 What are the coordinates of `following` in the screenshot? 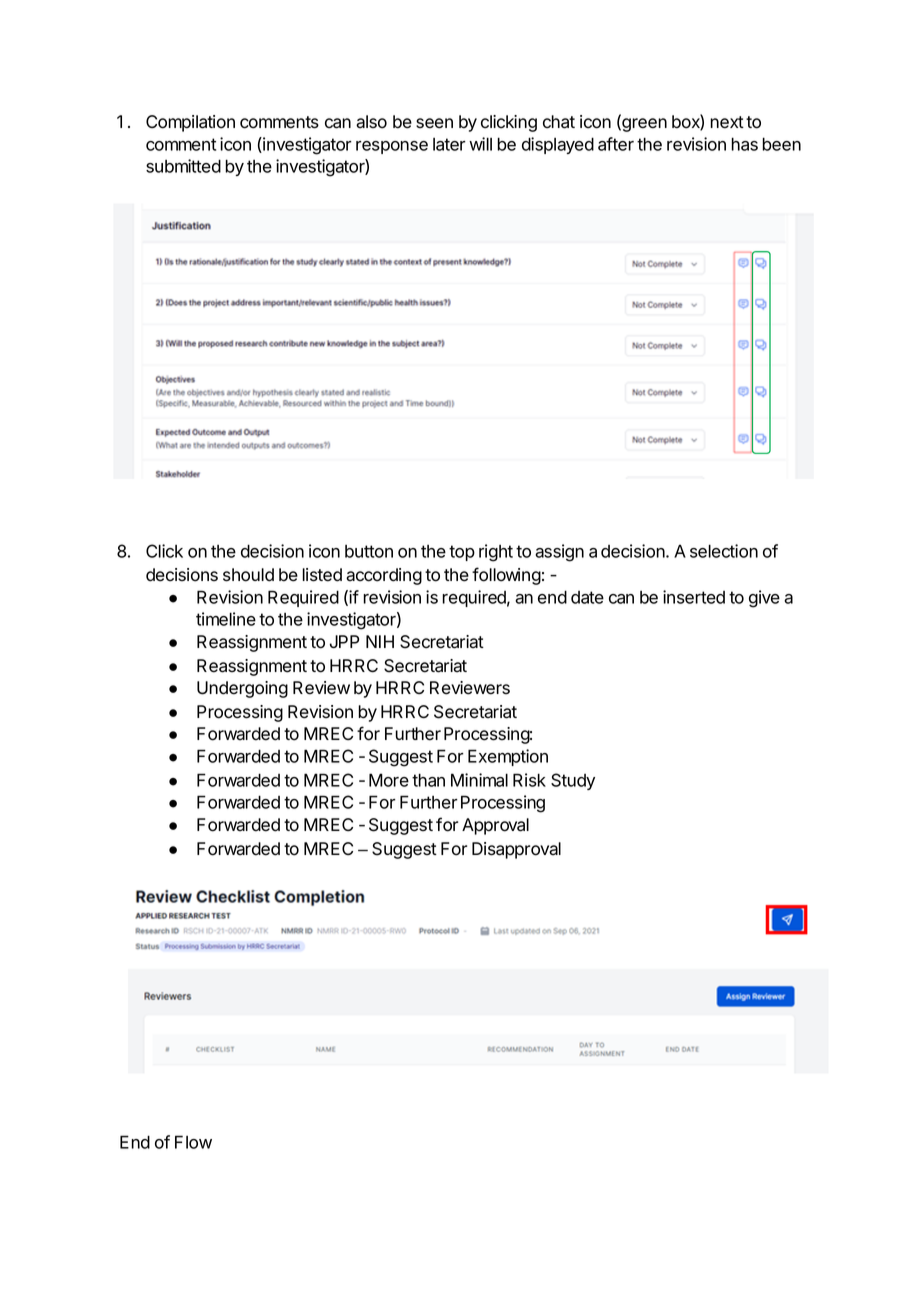 It's located at (506, 576).
